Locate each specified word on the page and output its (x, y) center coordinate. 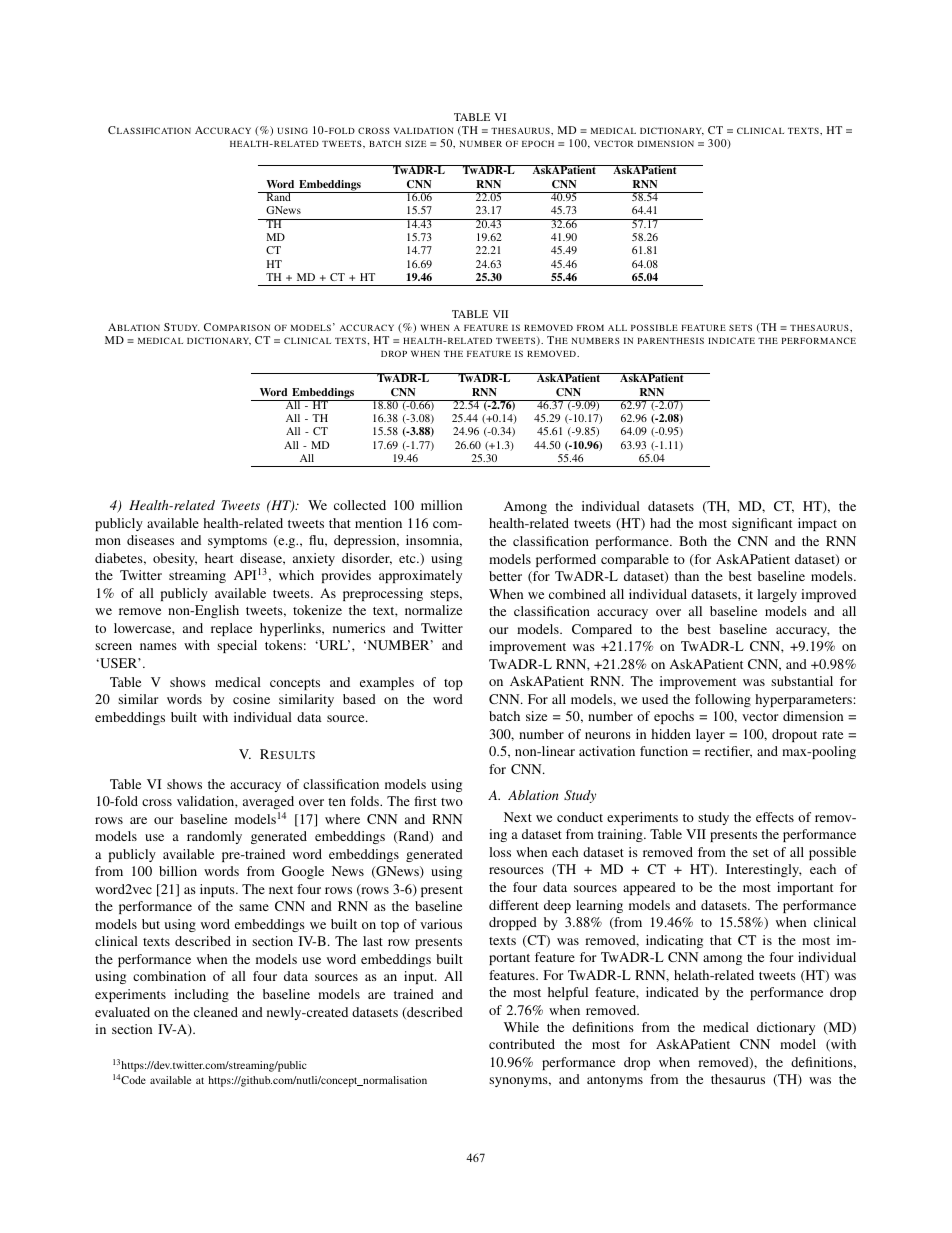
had (660, 523)
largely (777, 595)
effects (775, 817)
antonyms (615, 1081)
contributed (522, 1044)
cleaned (216, 1012)
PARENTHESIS (671, 340)
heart (219, 558)
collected (360, 505)
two (452, 802)
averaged (268, 802)
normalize (433, 610)
